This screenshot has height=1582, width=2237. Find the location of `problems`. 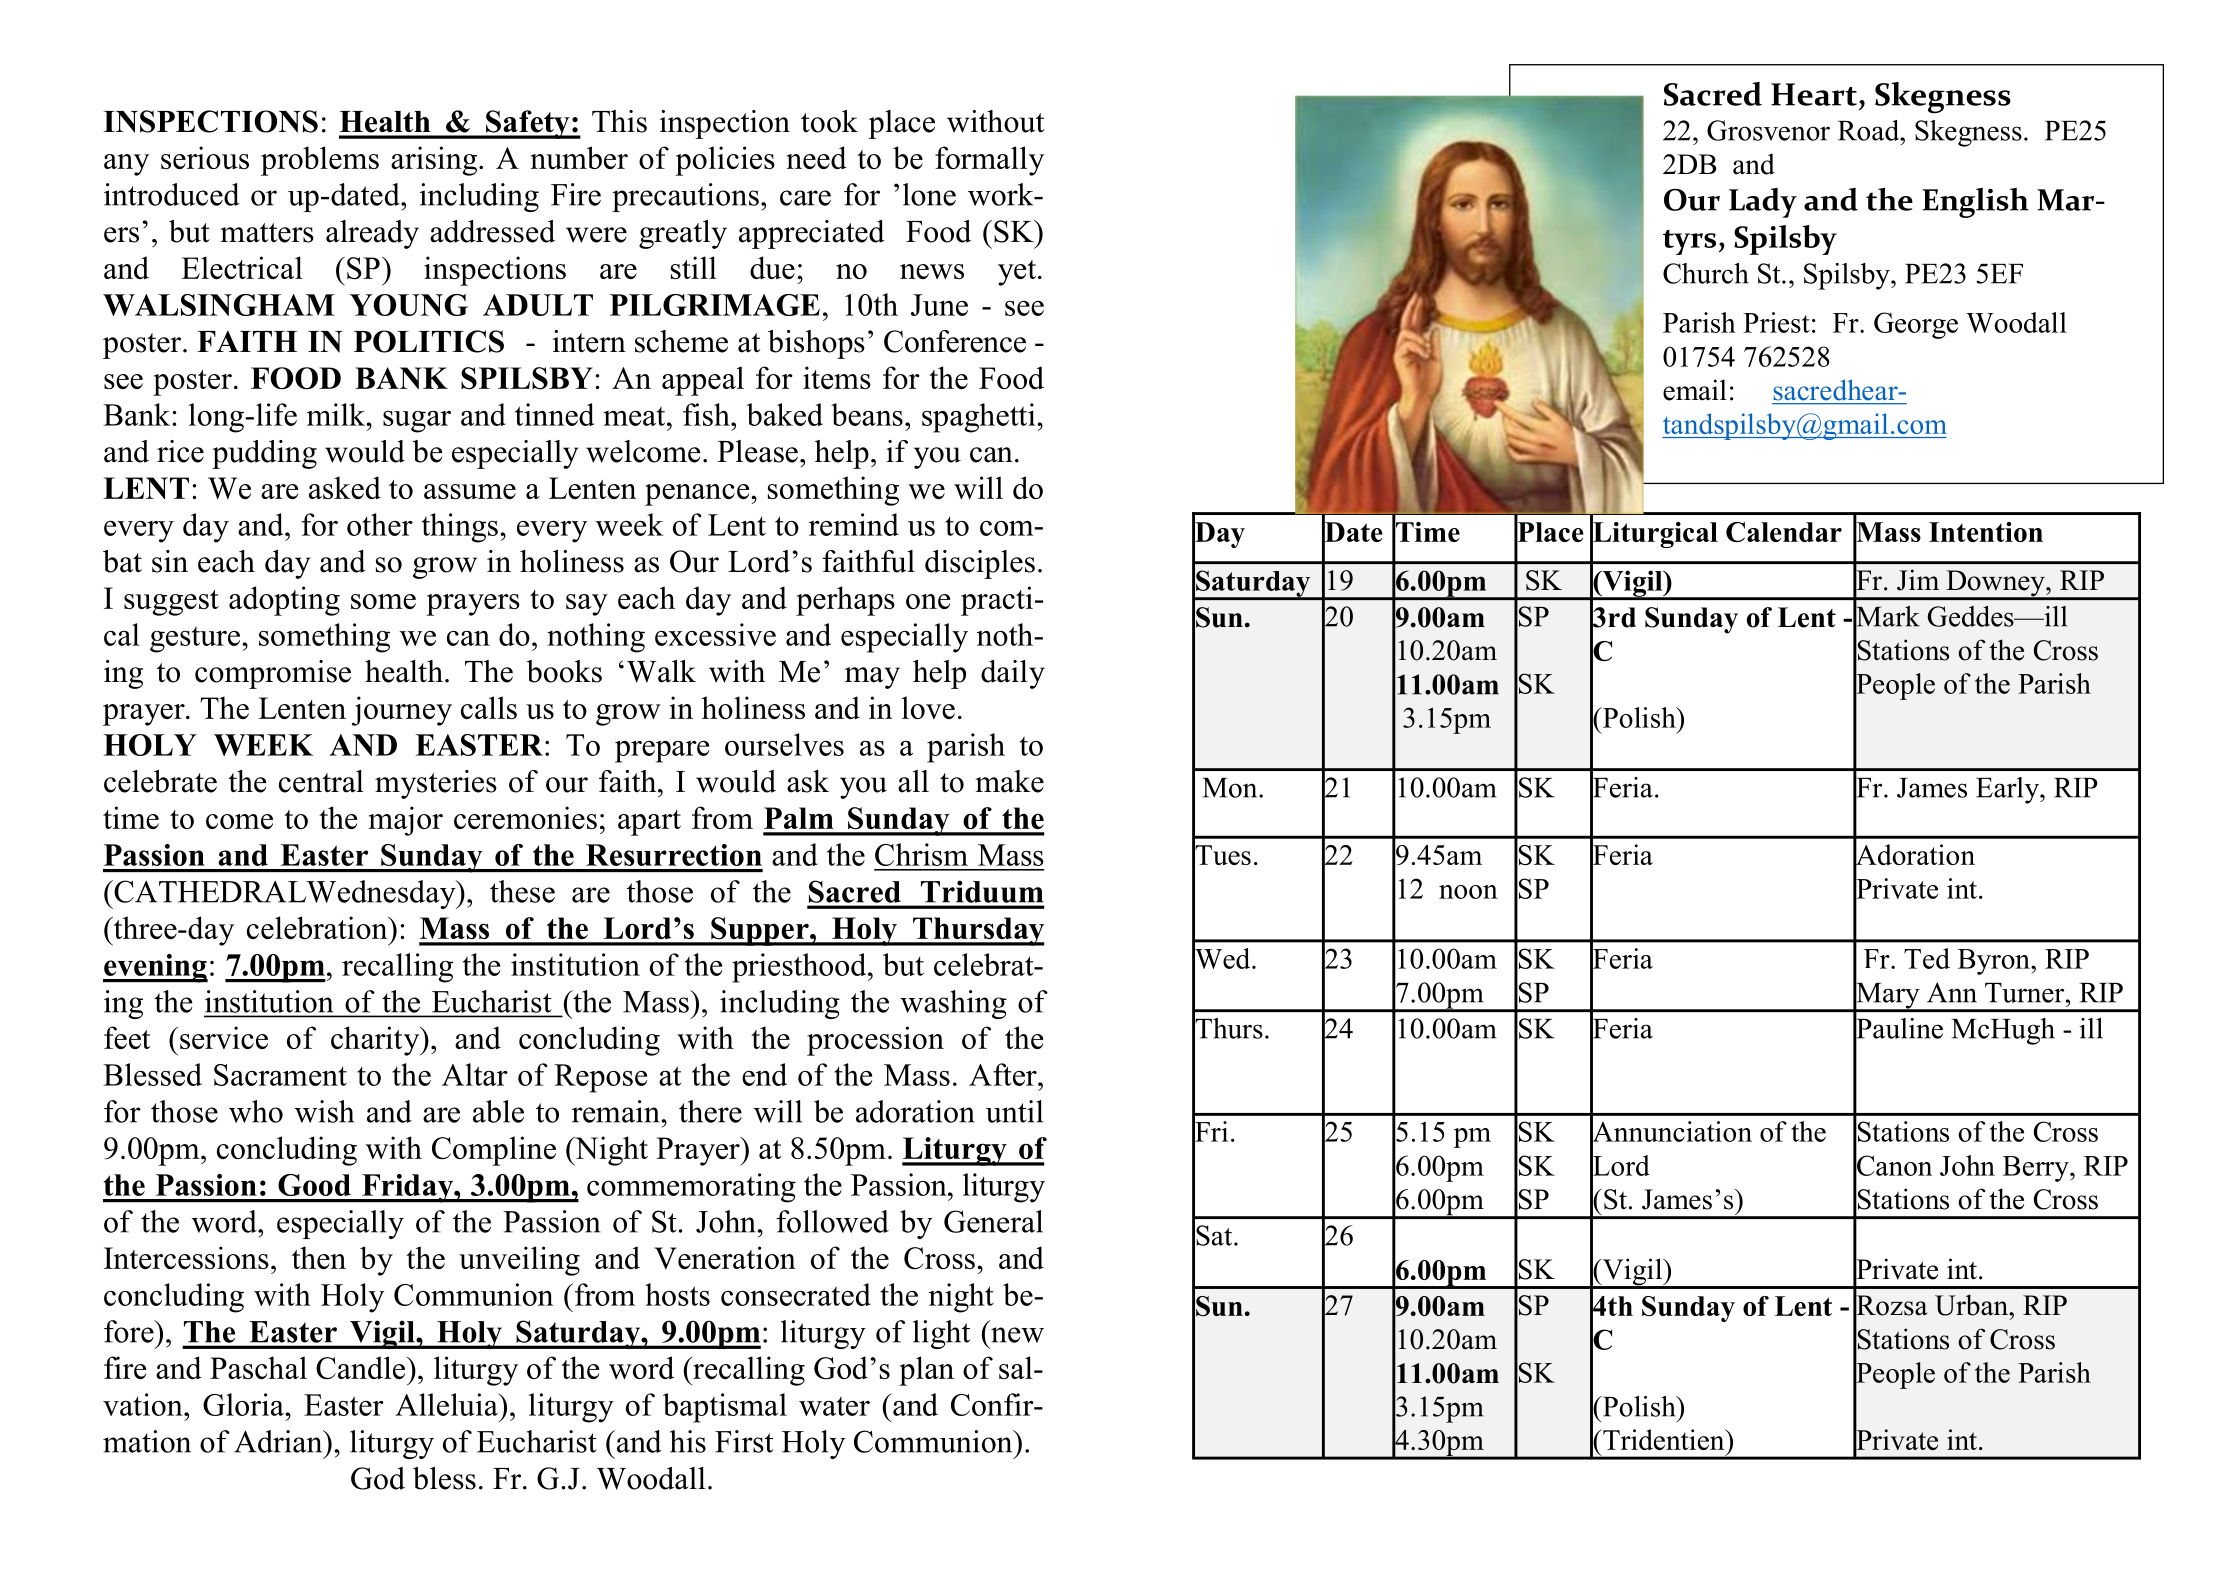

problems is located at coordinates (320, 161).
